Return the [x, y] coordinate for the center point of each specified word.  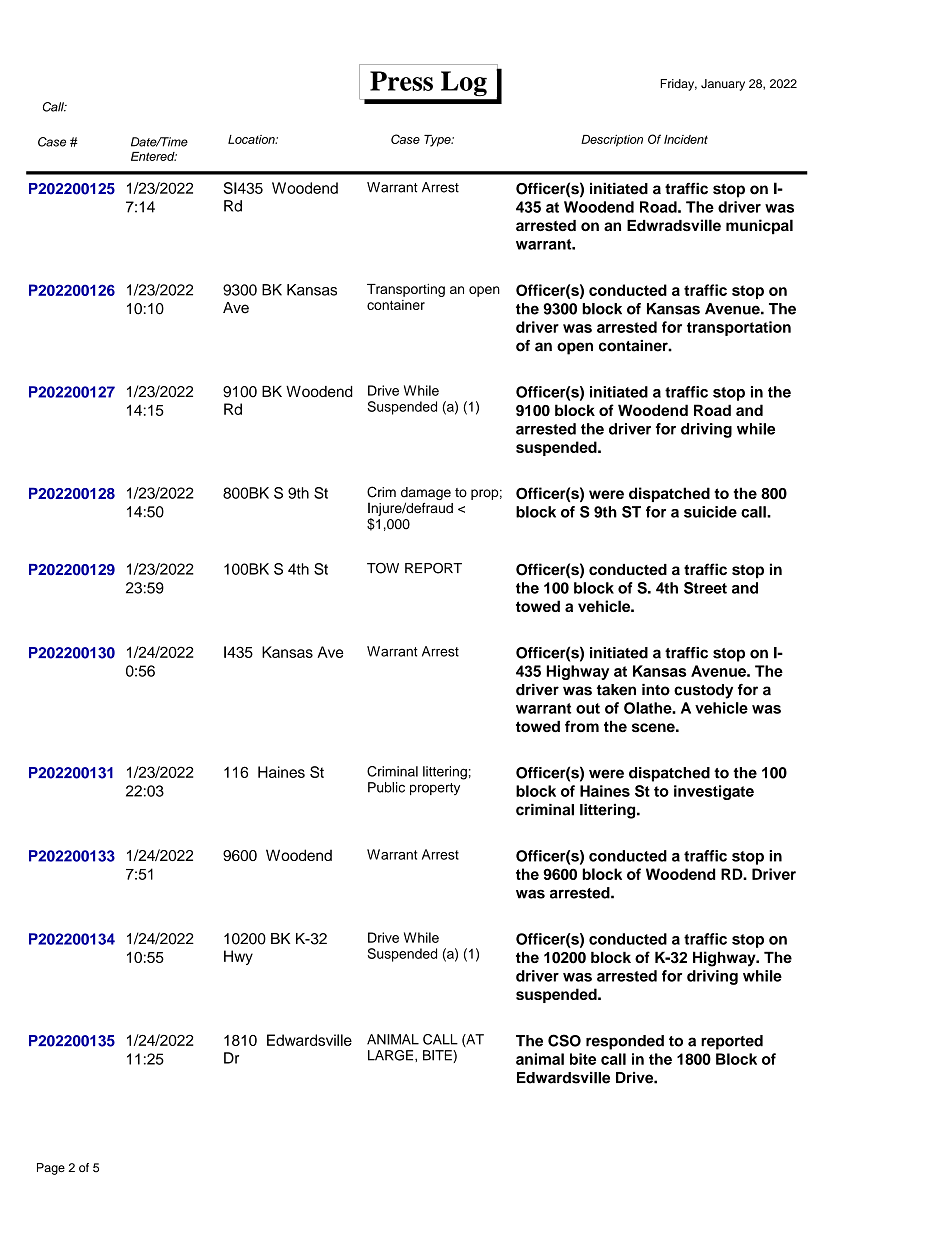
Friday [678, 85]
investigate [714, 792]
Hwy [238, 957]
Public [386, 787]
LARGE [392, 1055]
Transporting [406, 290]
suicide [710, 512]
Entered [154, 156]
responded [625, 1042]
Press [401, 81]
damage [426, 495]
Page [51, 1169]
